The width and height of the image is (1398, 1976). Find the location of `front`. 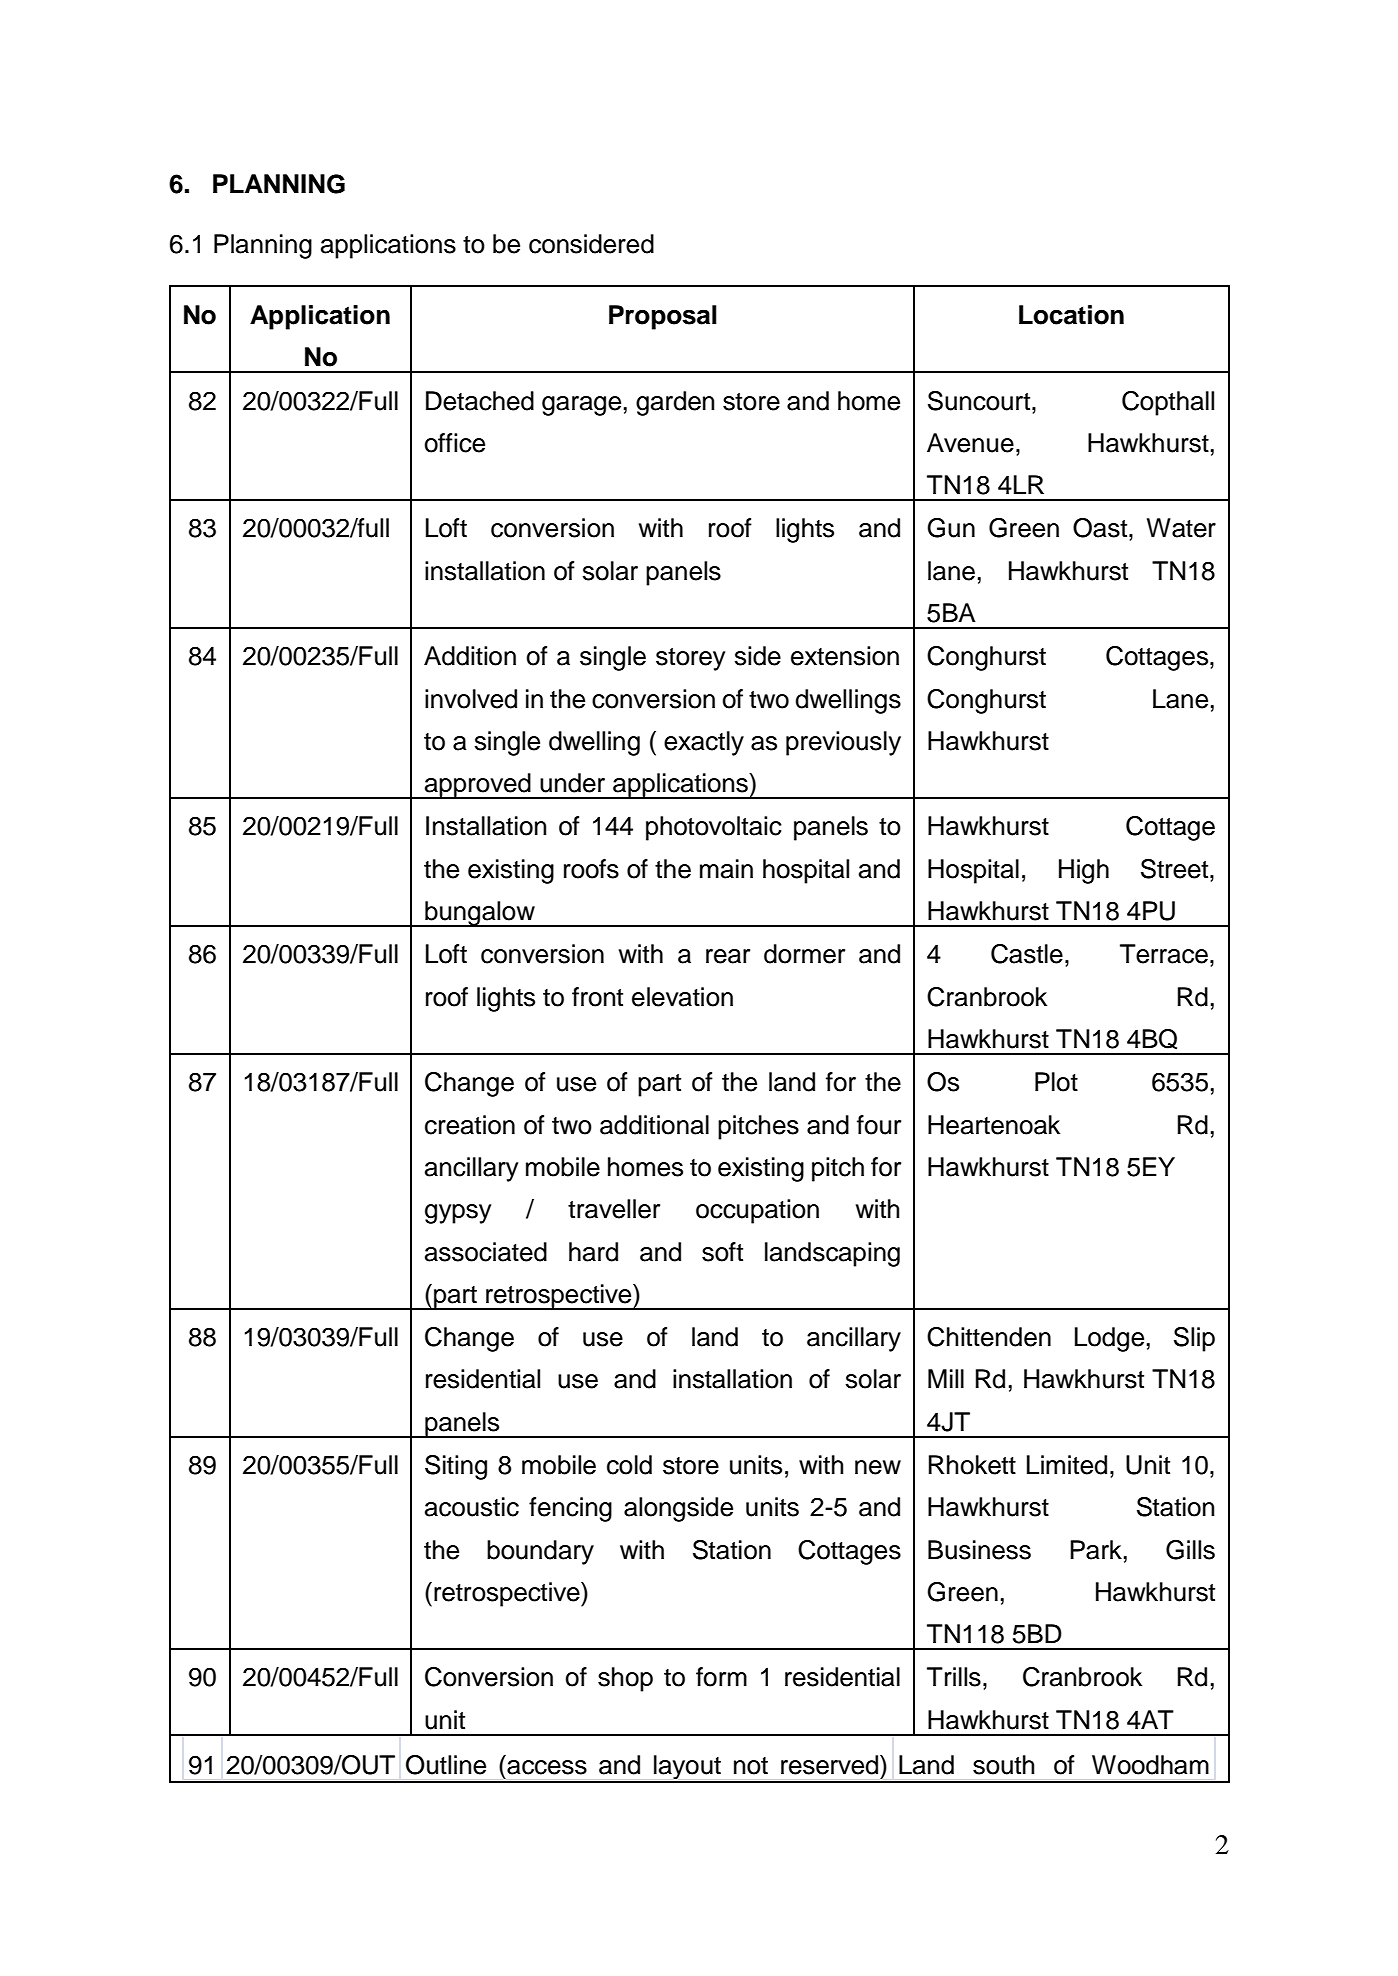

front is located at coordinates (597, 997).
